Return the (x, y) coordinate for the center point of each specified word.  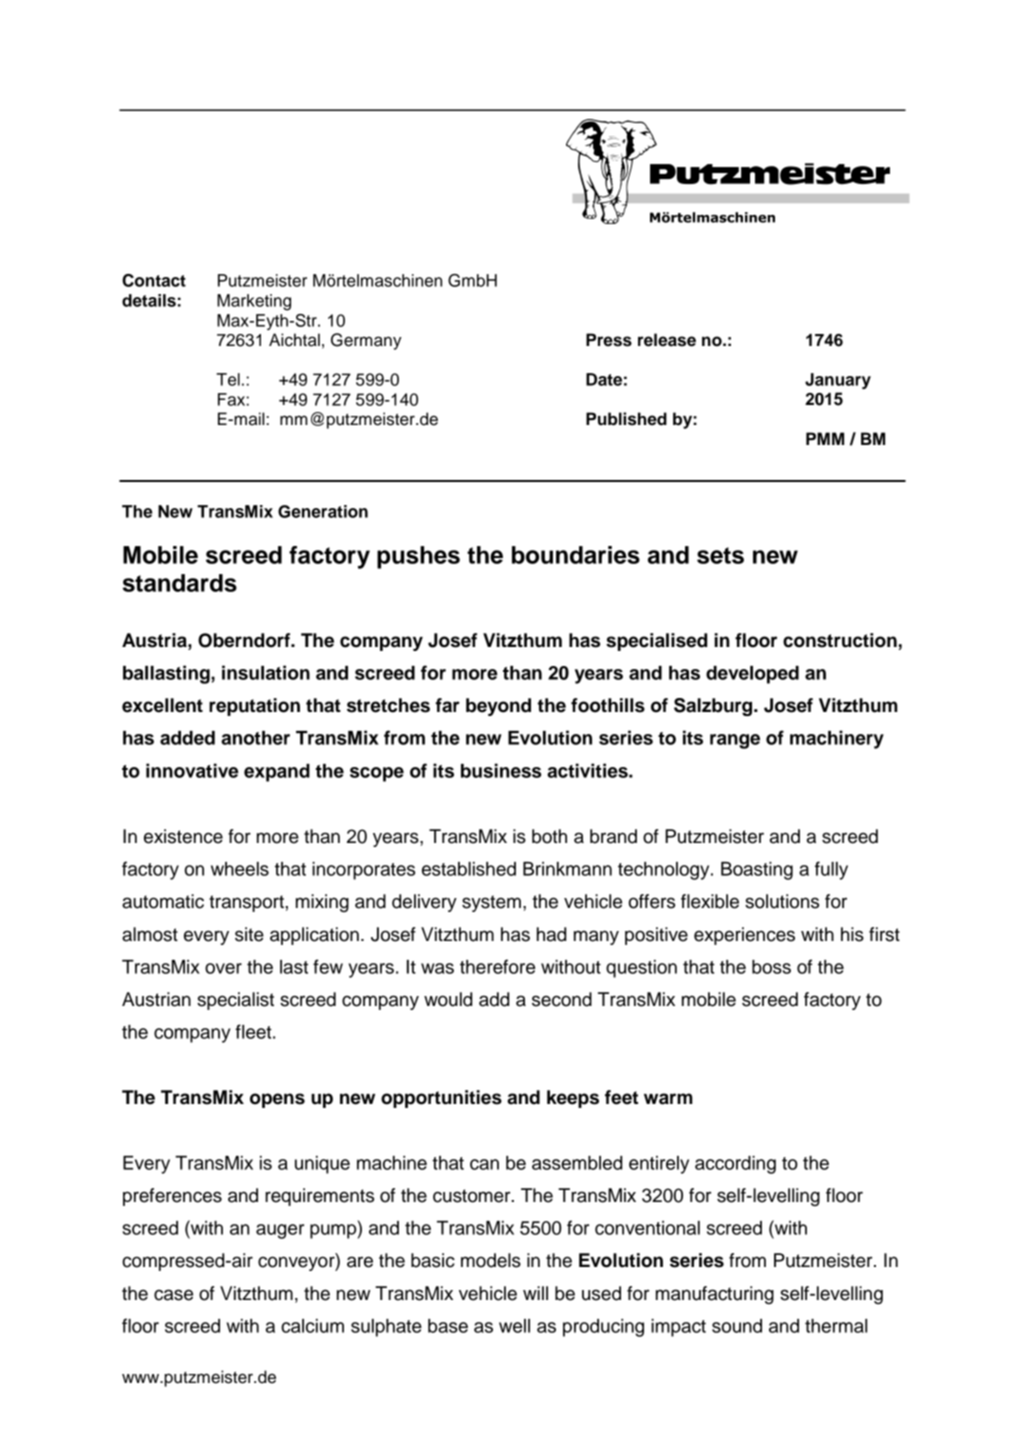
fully (831, 870)
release (667, 340)
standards (180, 583)
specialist (235, 1001)
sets (720, 555)
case (173, 1295)
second (562, 999)
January (838, 381)
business (501, 770)
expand (277, 773)
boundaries (576, 555)
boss (771, 967)
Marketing (254, 302)
